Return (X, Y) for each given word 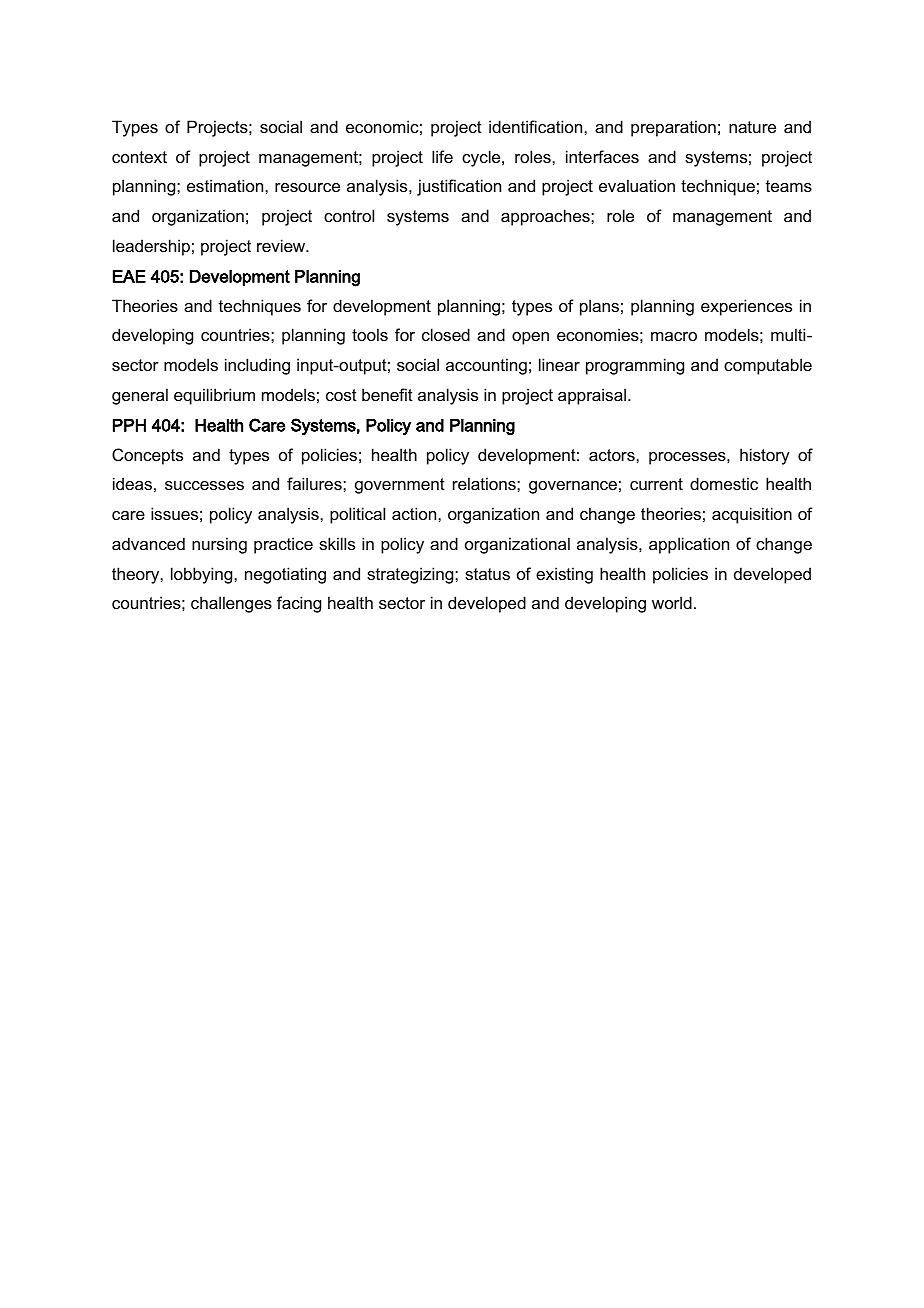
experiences (746, 307)
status (487, 574)
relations (485, 483)
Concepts (147, 456)
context (139, 157)
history (765, 456)
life (442, 156)
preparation (673, 128)
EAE (129, 276)
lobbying (203, 575)
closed (446, 334)
